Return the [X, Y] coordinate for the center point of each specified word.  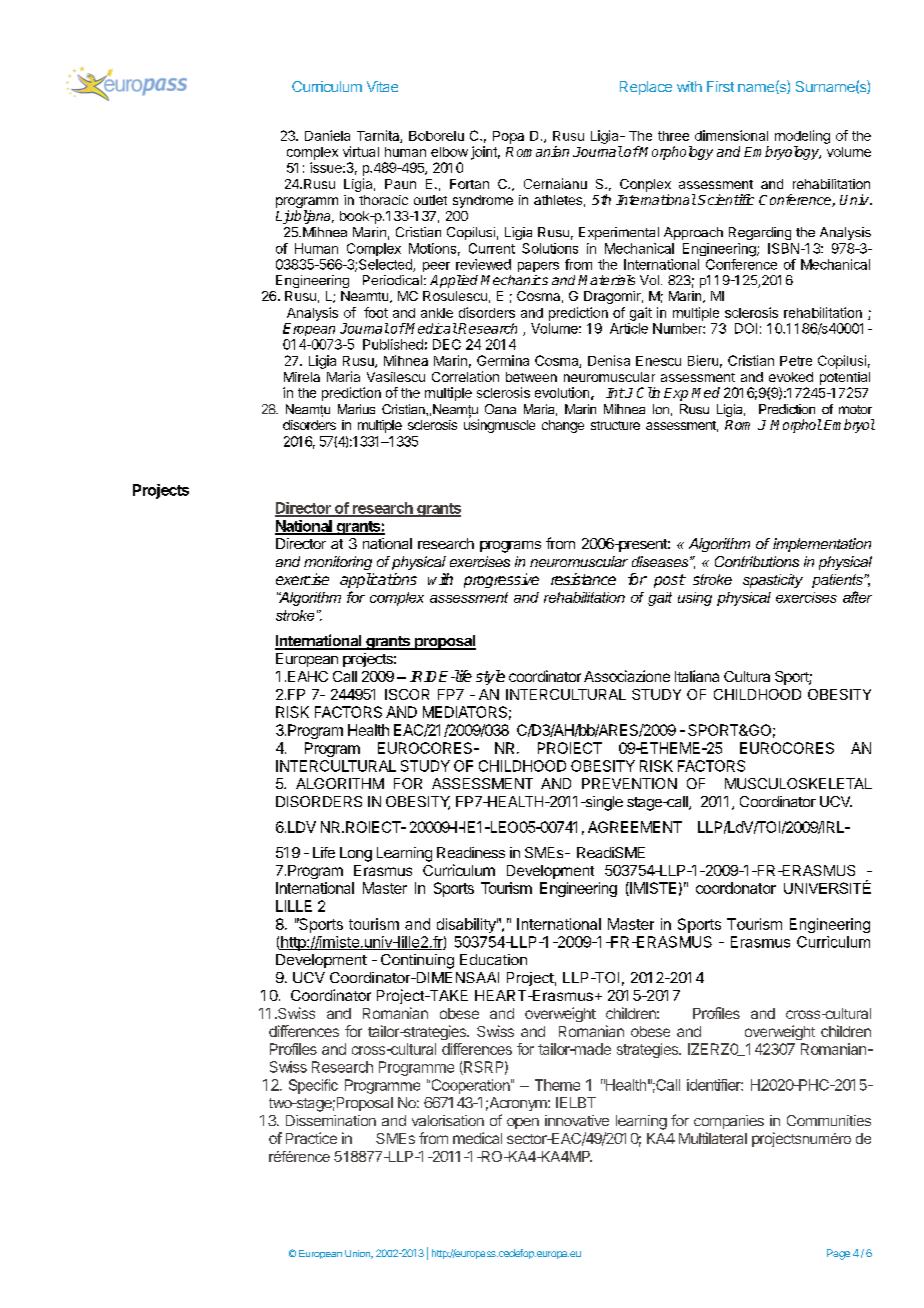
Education [493, 959]
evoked [791, 377]
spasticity [773, 581]
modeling [802, 137]
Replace [646, 88]
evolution [562, 392]
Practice [311, 1138]
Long [356, 854]
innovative [577, 1120]
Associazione [627, 676]
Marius [356, 409]
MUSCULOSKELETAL [798, 783]
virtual [361, 151]
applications [378, 580]
